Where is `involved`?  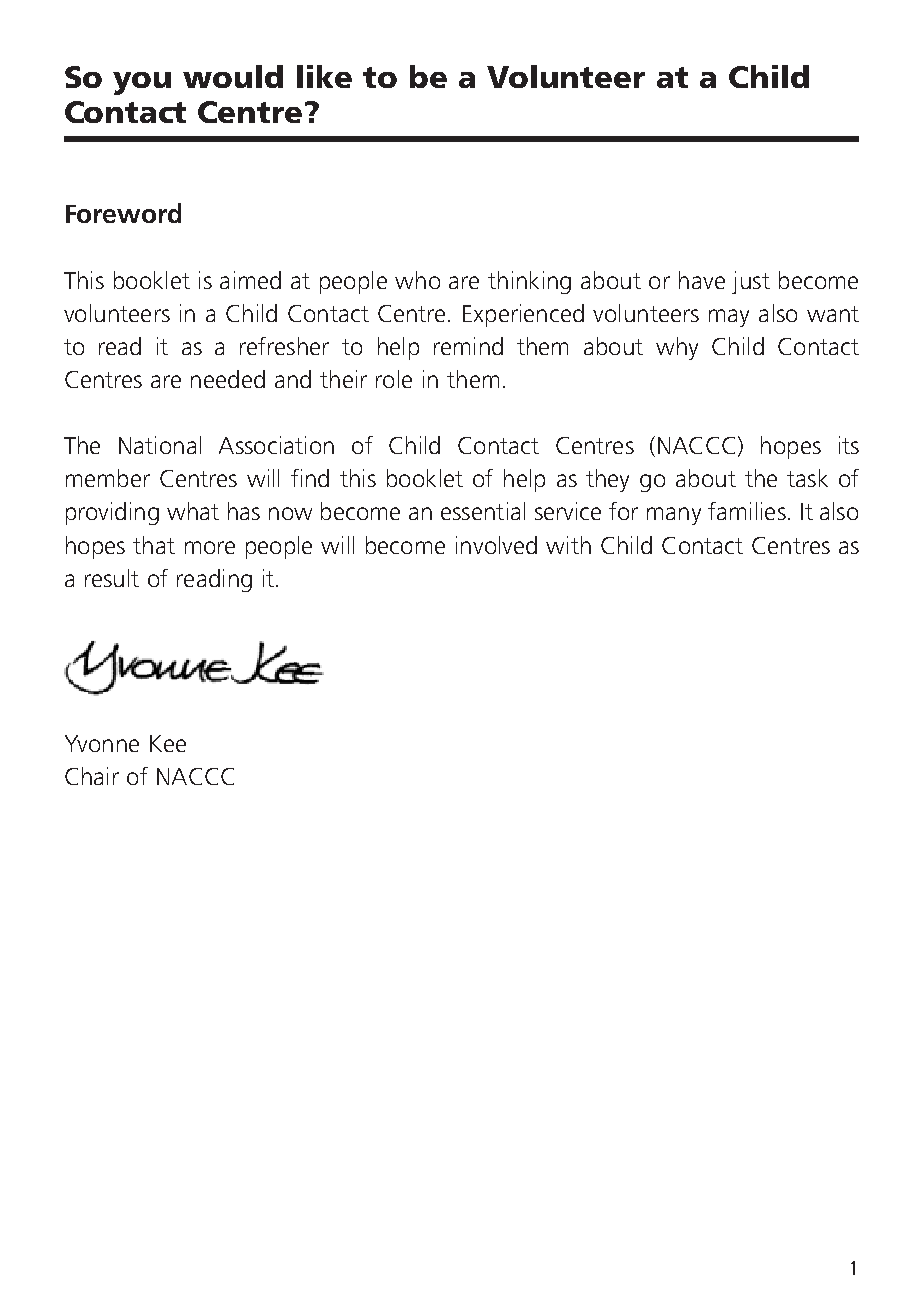 involved is located at coordinates (496, 545).
